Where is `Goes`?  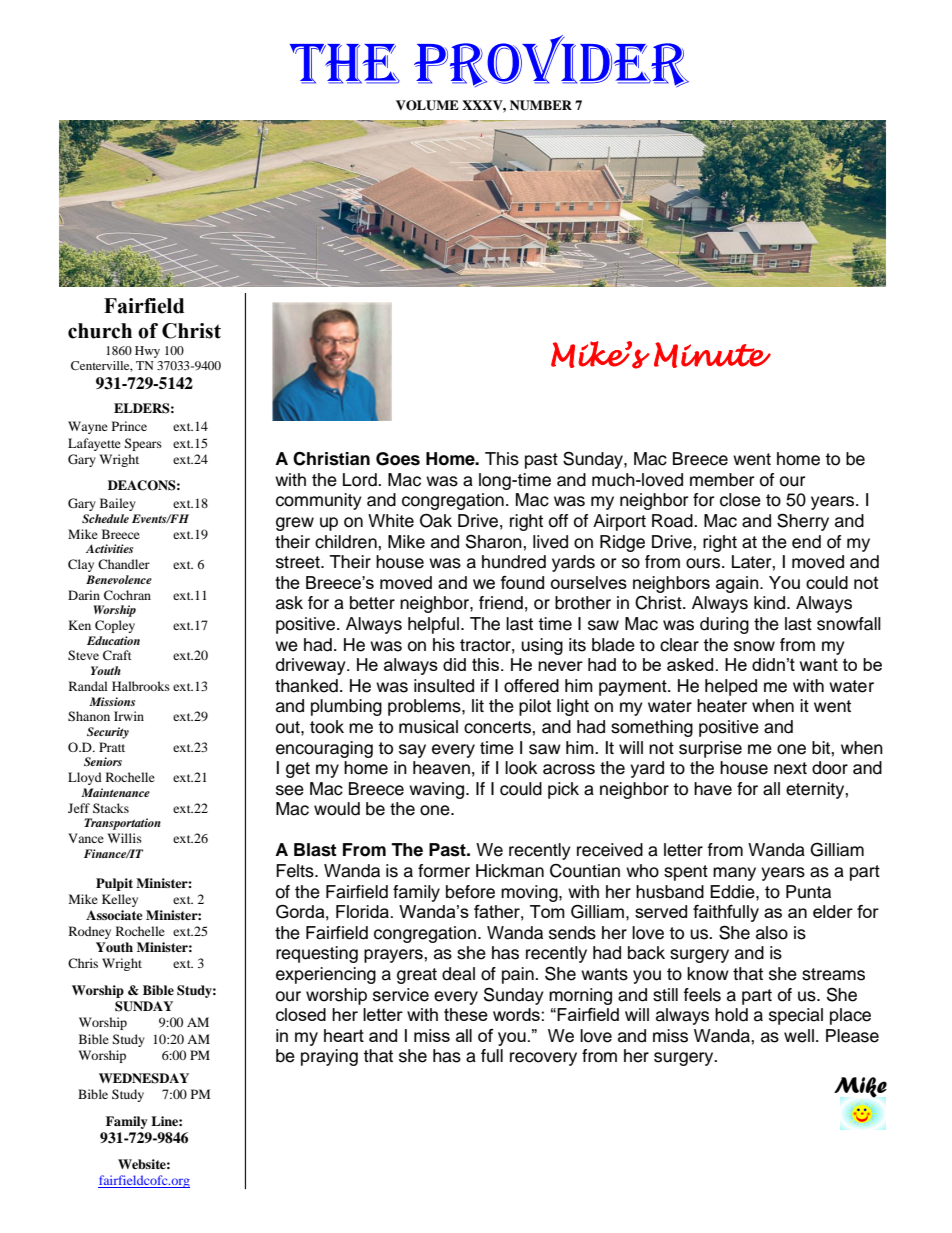
Goes is located at coordinates (398, 459).
